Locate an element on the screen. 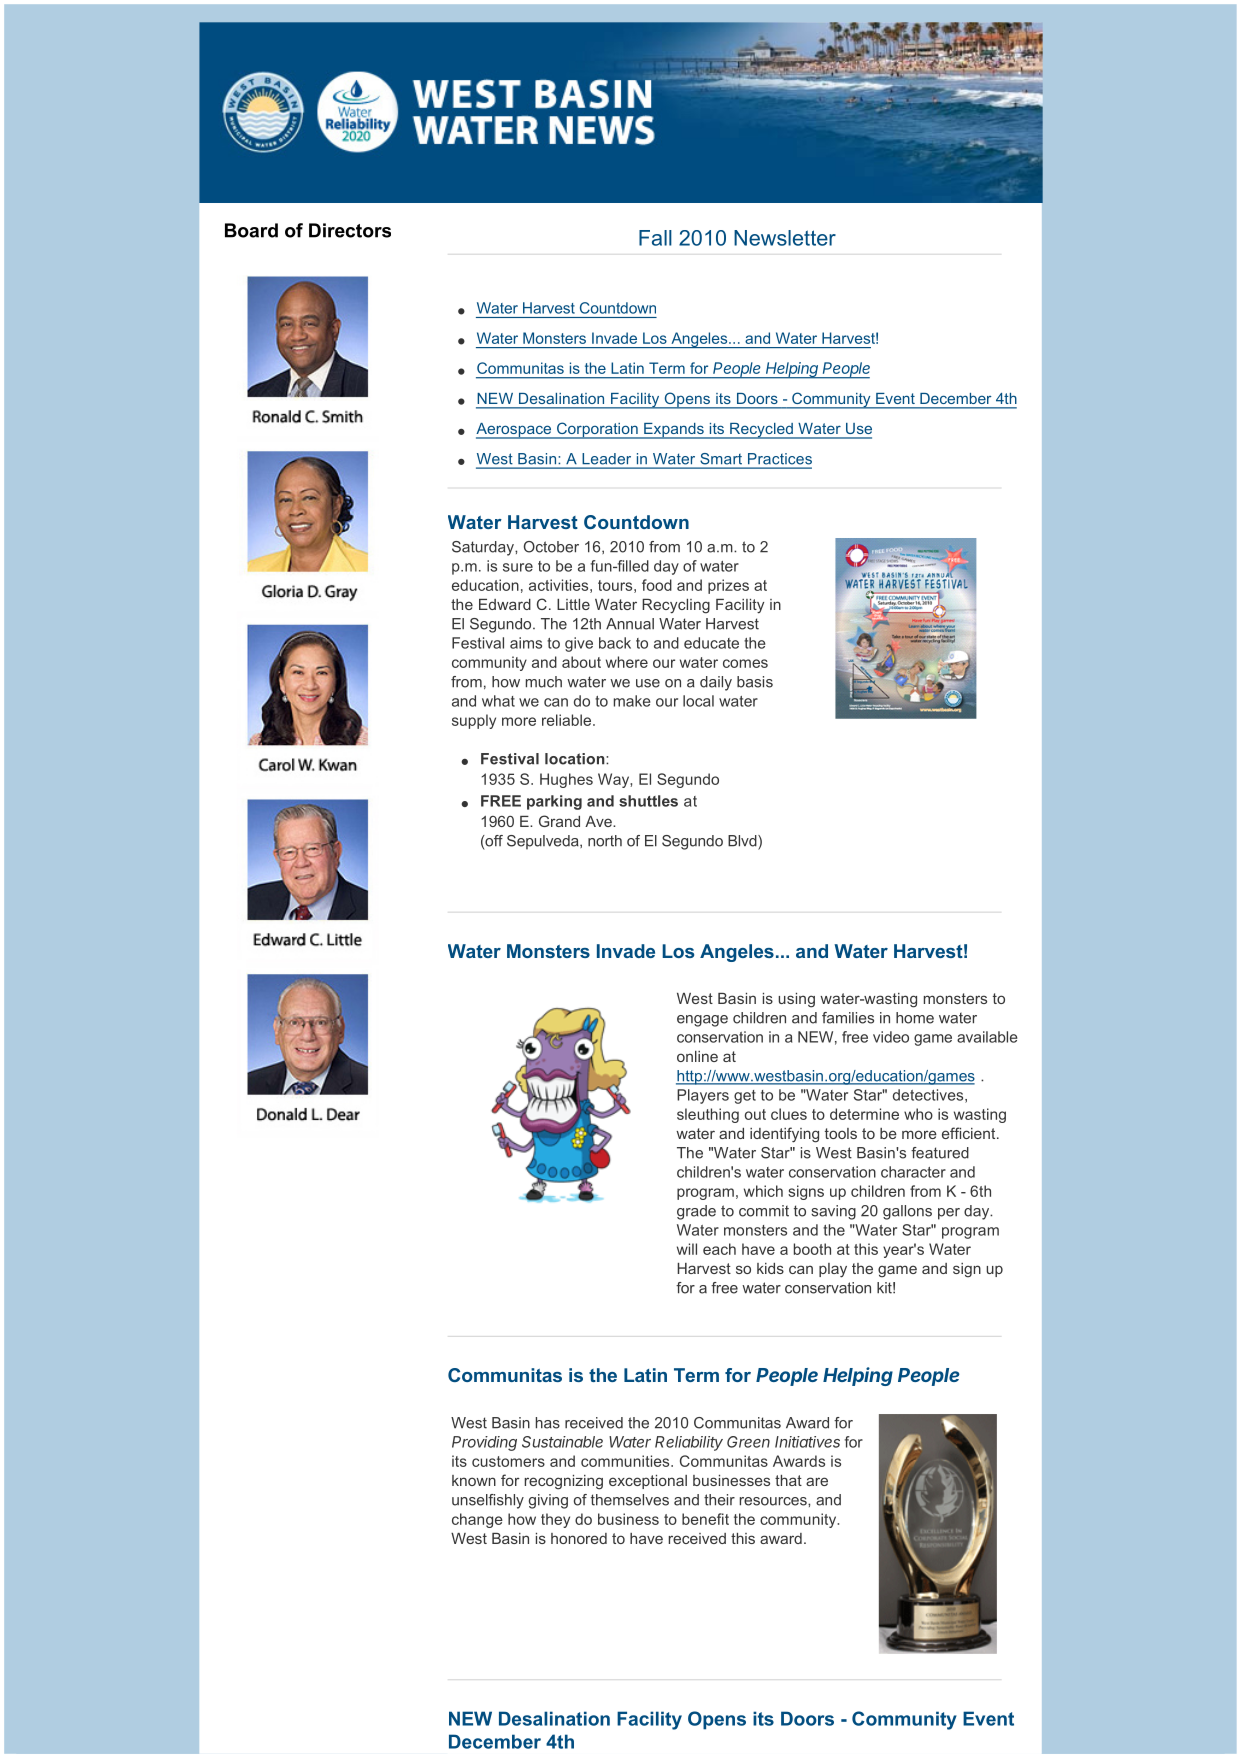  Providing is located at coordinates (484, 1443).
